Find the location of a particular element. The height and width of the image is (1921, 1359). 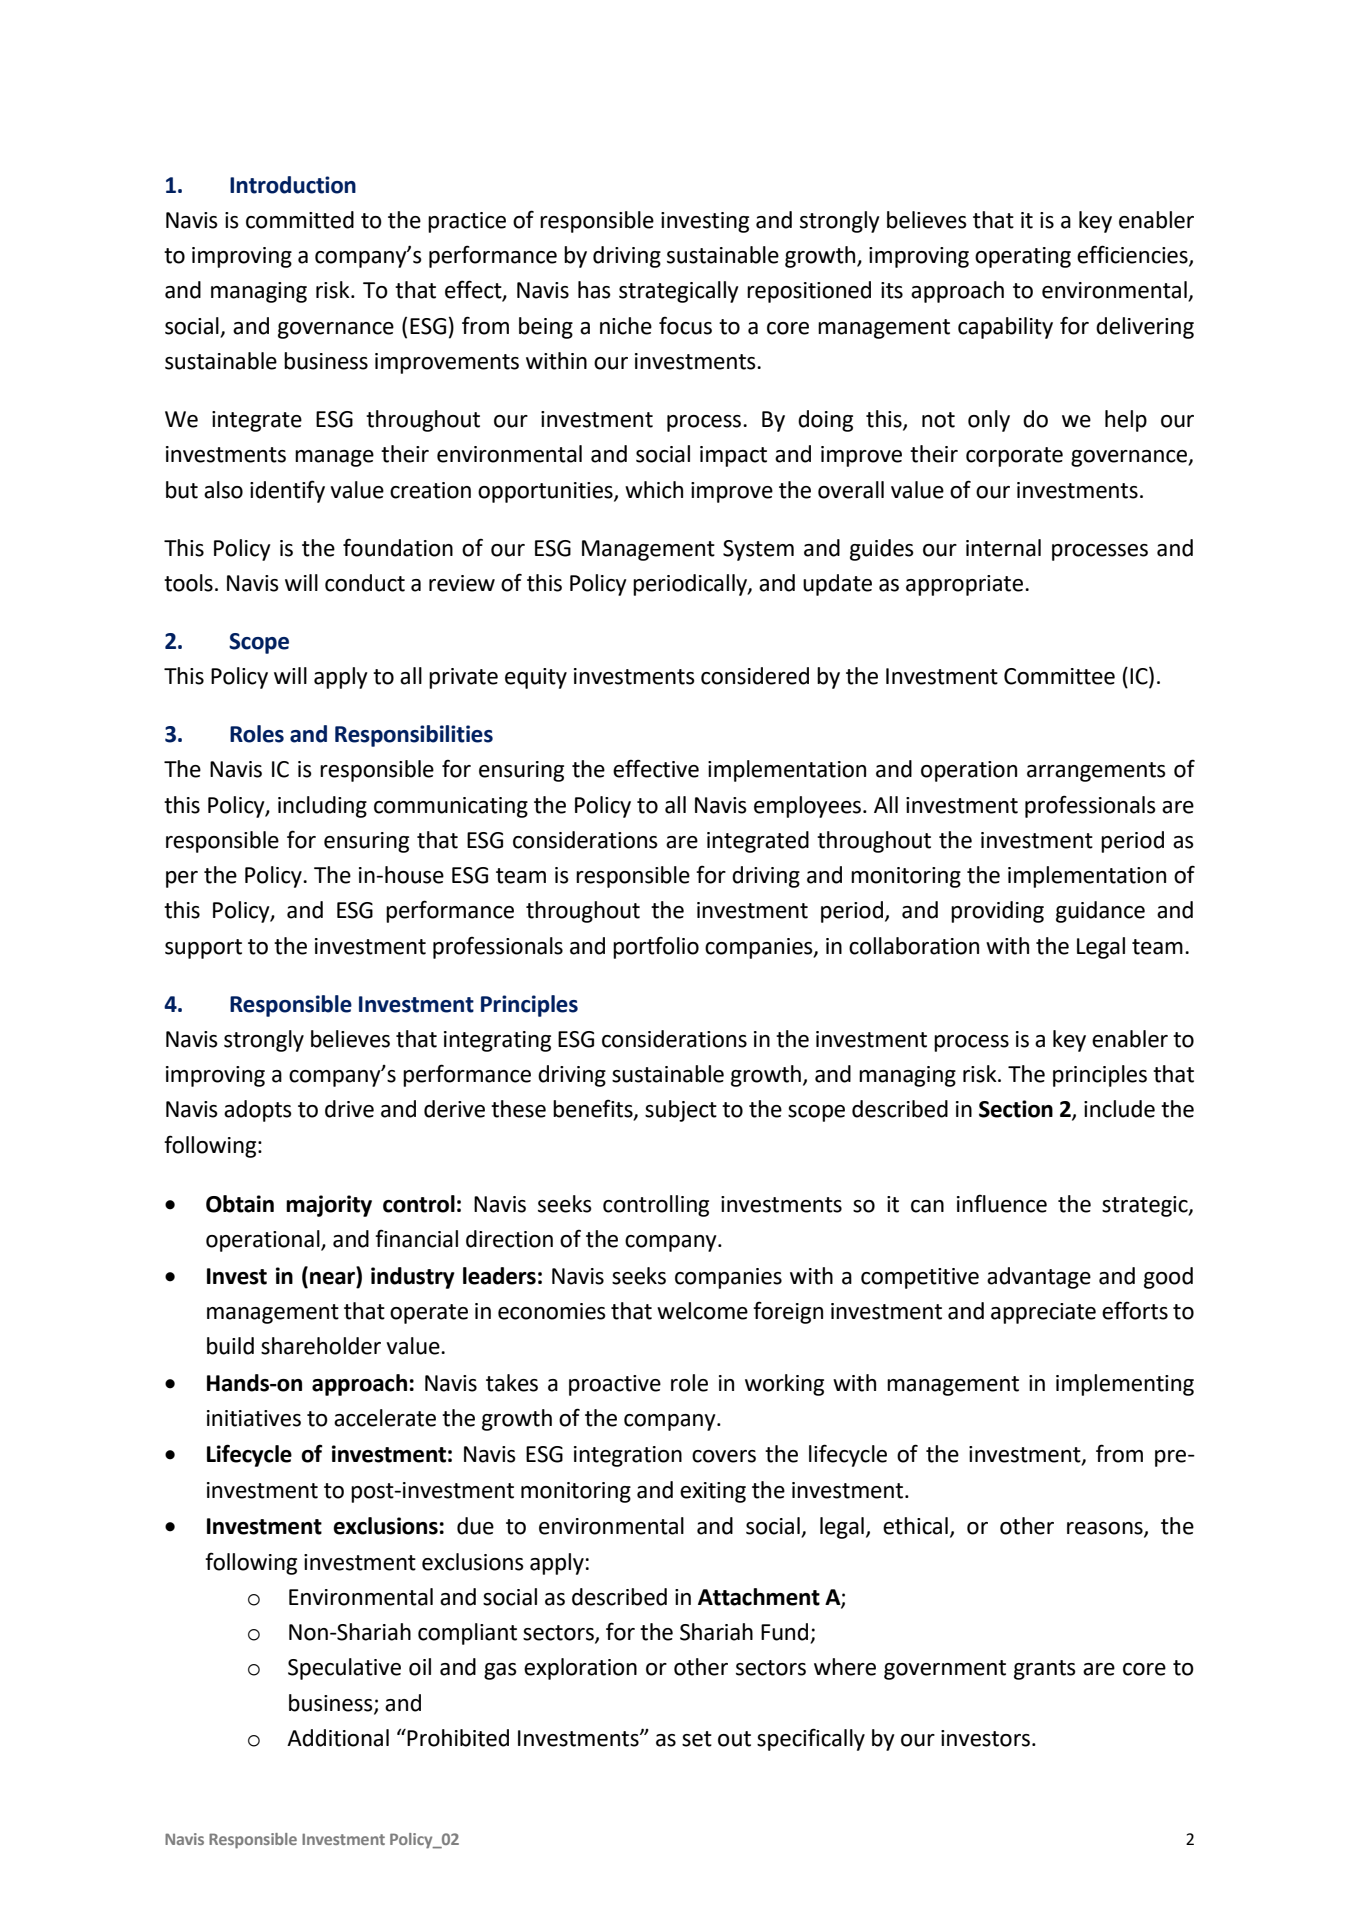

portfolio is located at coordinates (656, 947).
